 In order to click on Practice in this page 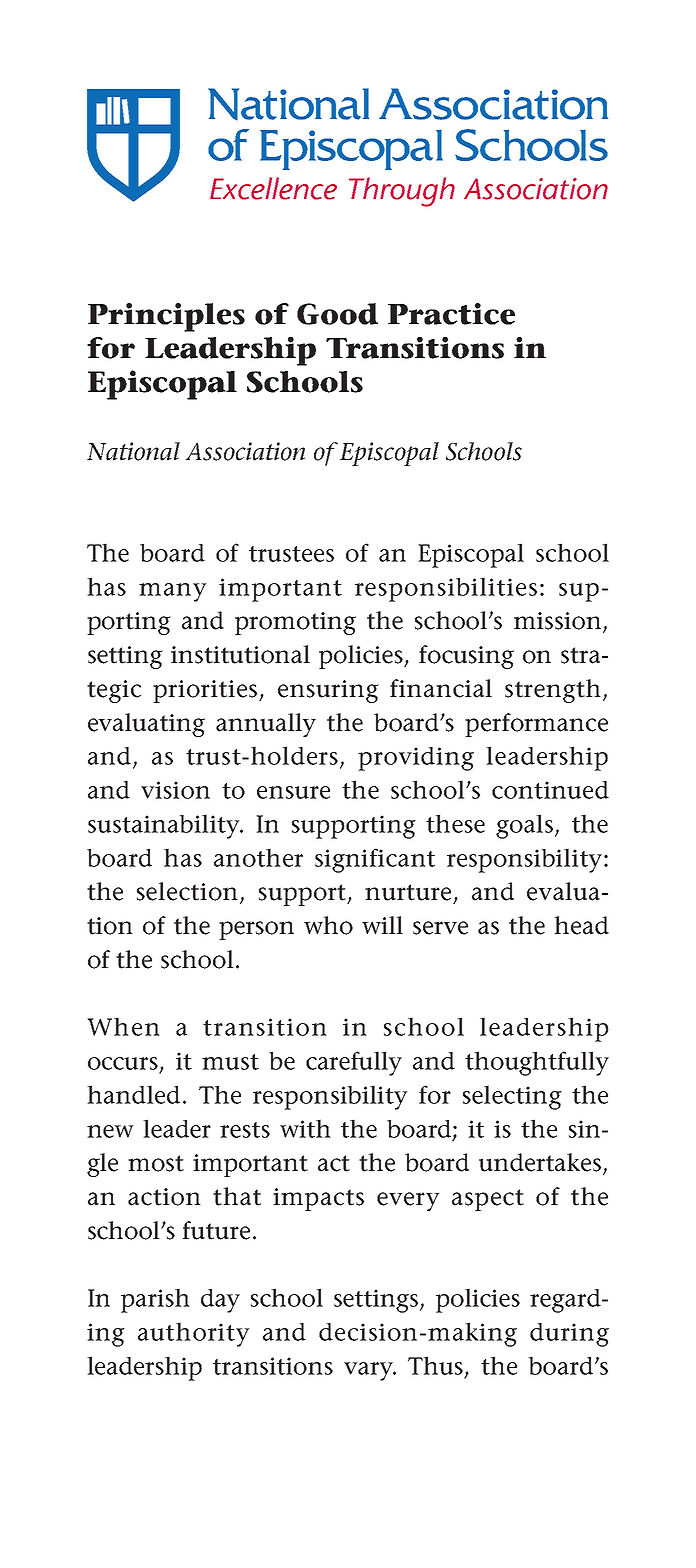, I will do `click(451, 314)`.
